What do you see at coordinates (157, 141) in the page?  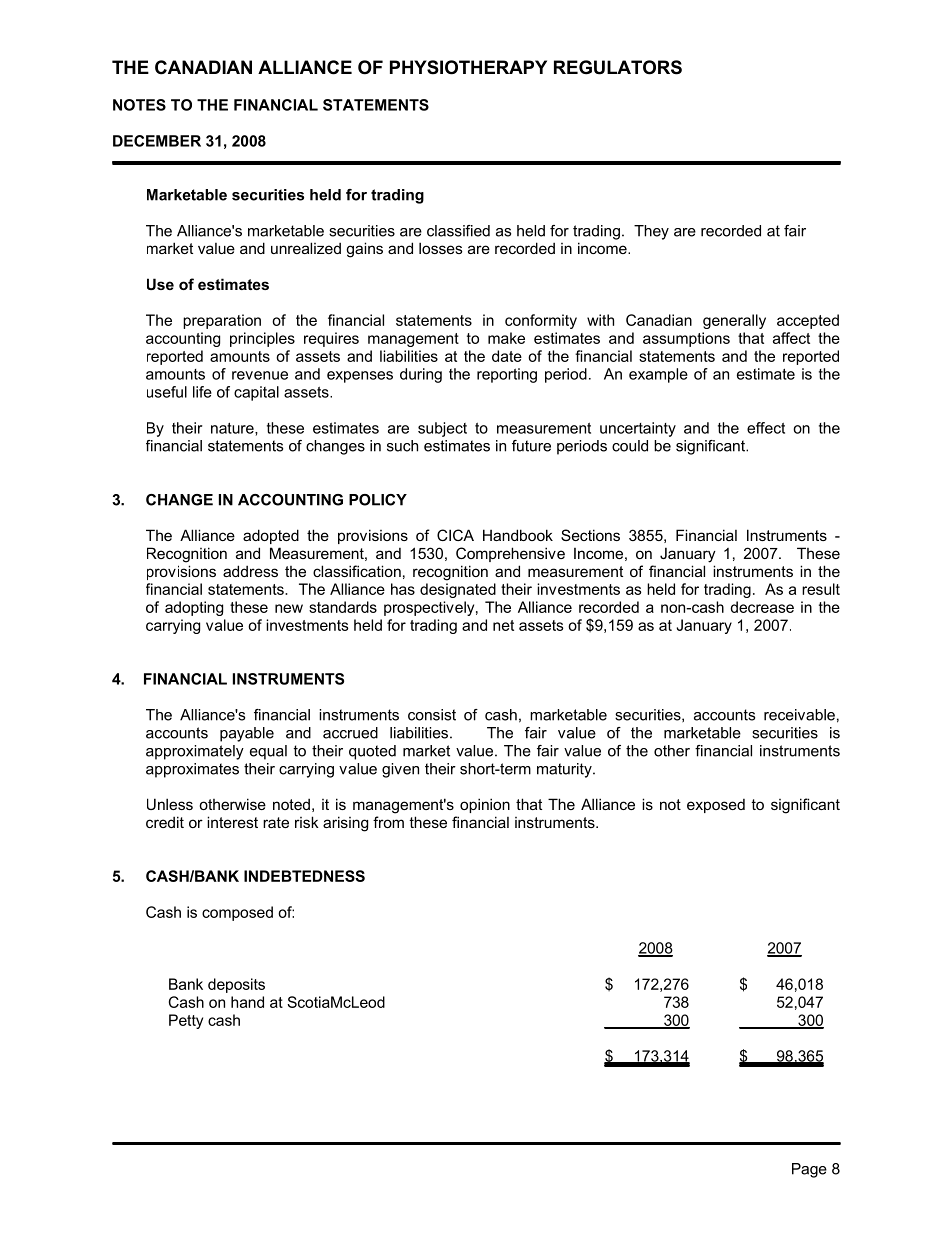 I see `DECEMBER` at bounding box center [157, 141].
